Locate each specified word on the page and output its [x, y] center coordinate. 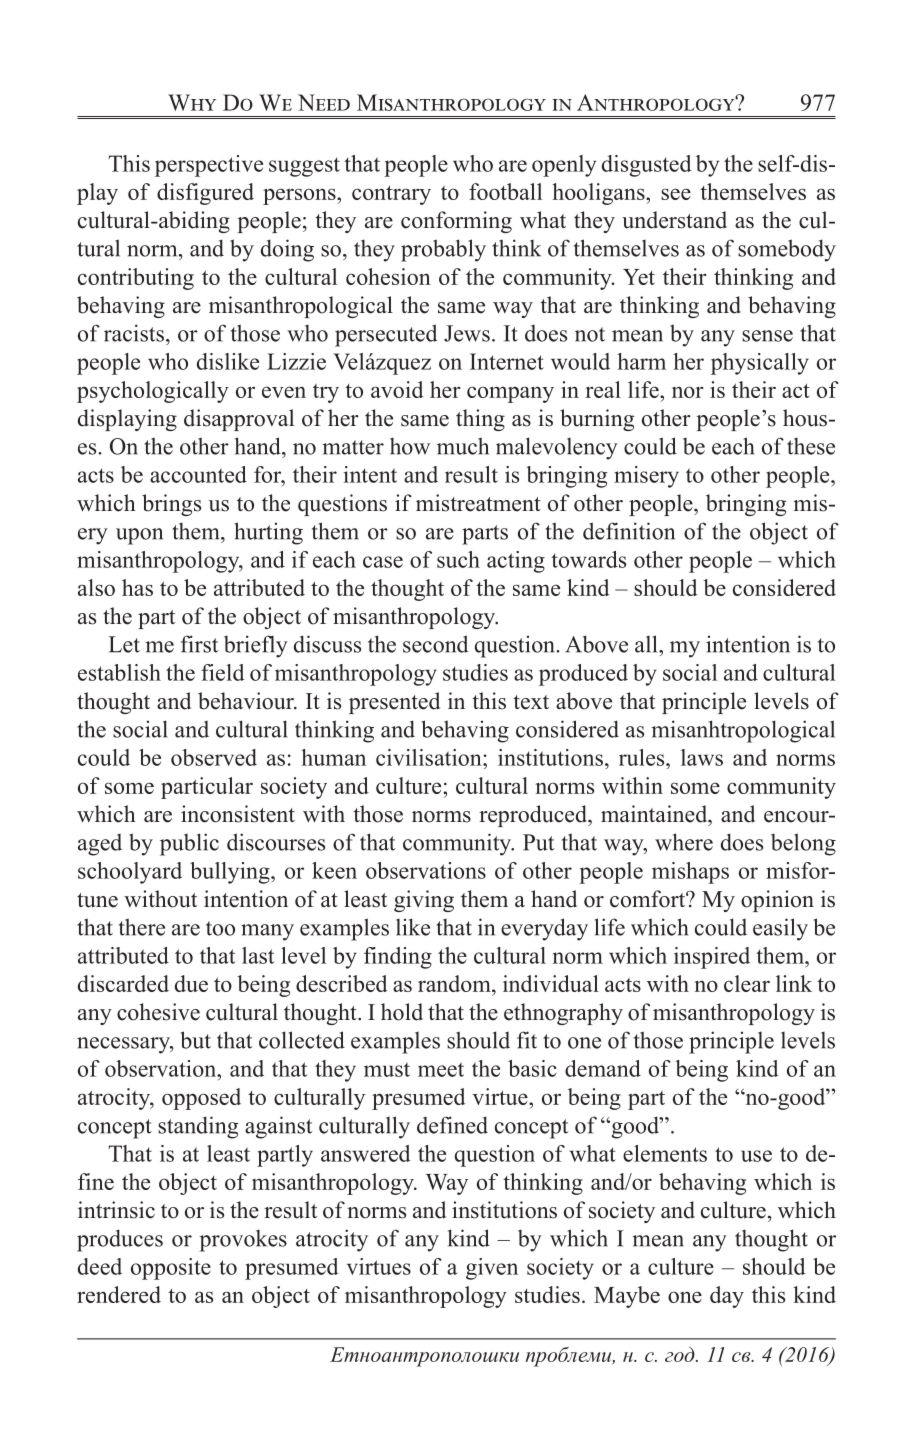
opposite [171, 1269]
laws [702, 757]
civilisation [430, 757]
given [492, 1269]
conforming [456, 222]
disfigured [205, 194]
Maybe [627, 1297]
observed [214, 757]
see [676, 194]
